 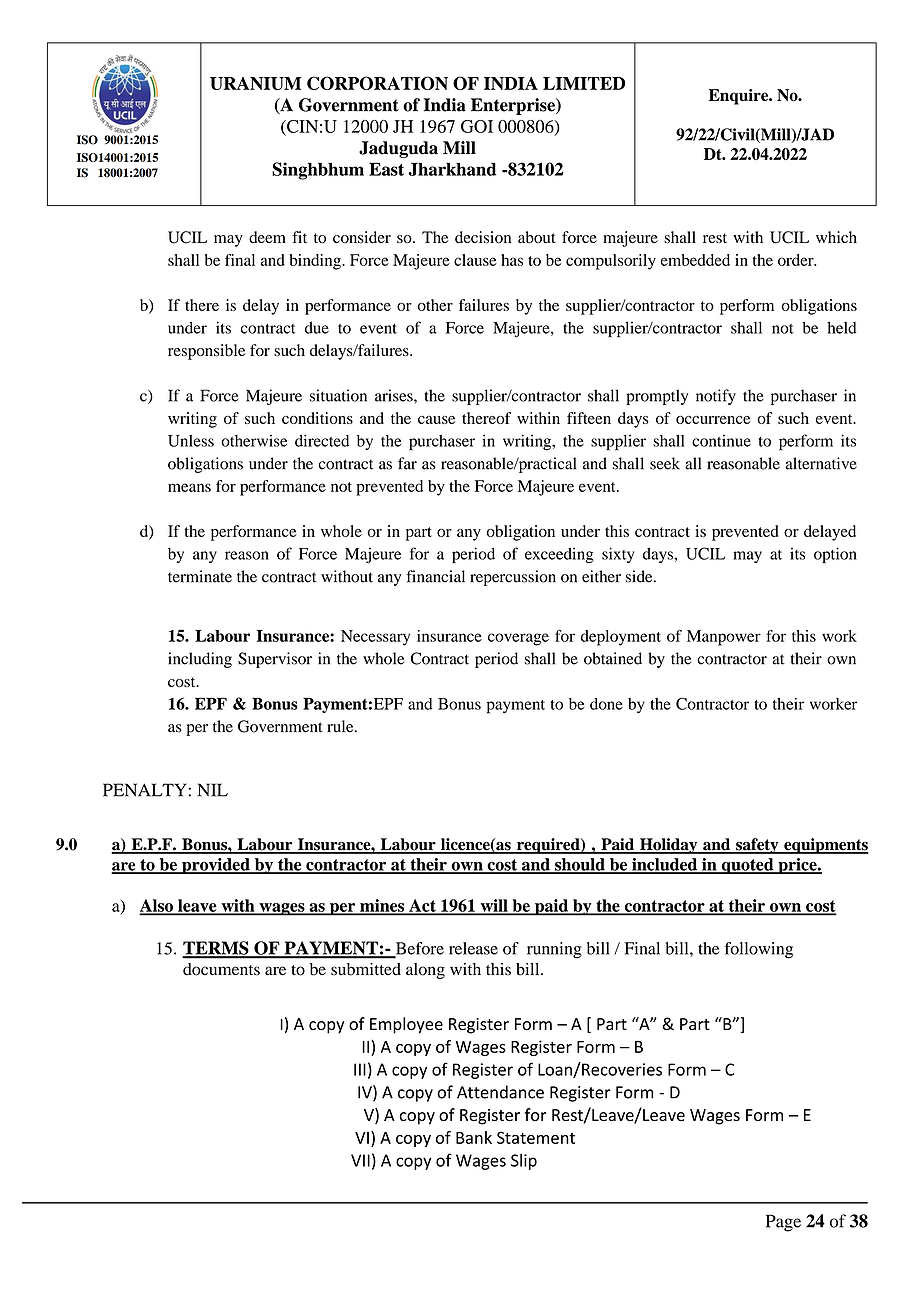 I want to click on GOI, so click(x=477, y=126).
